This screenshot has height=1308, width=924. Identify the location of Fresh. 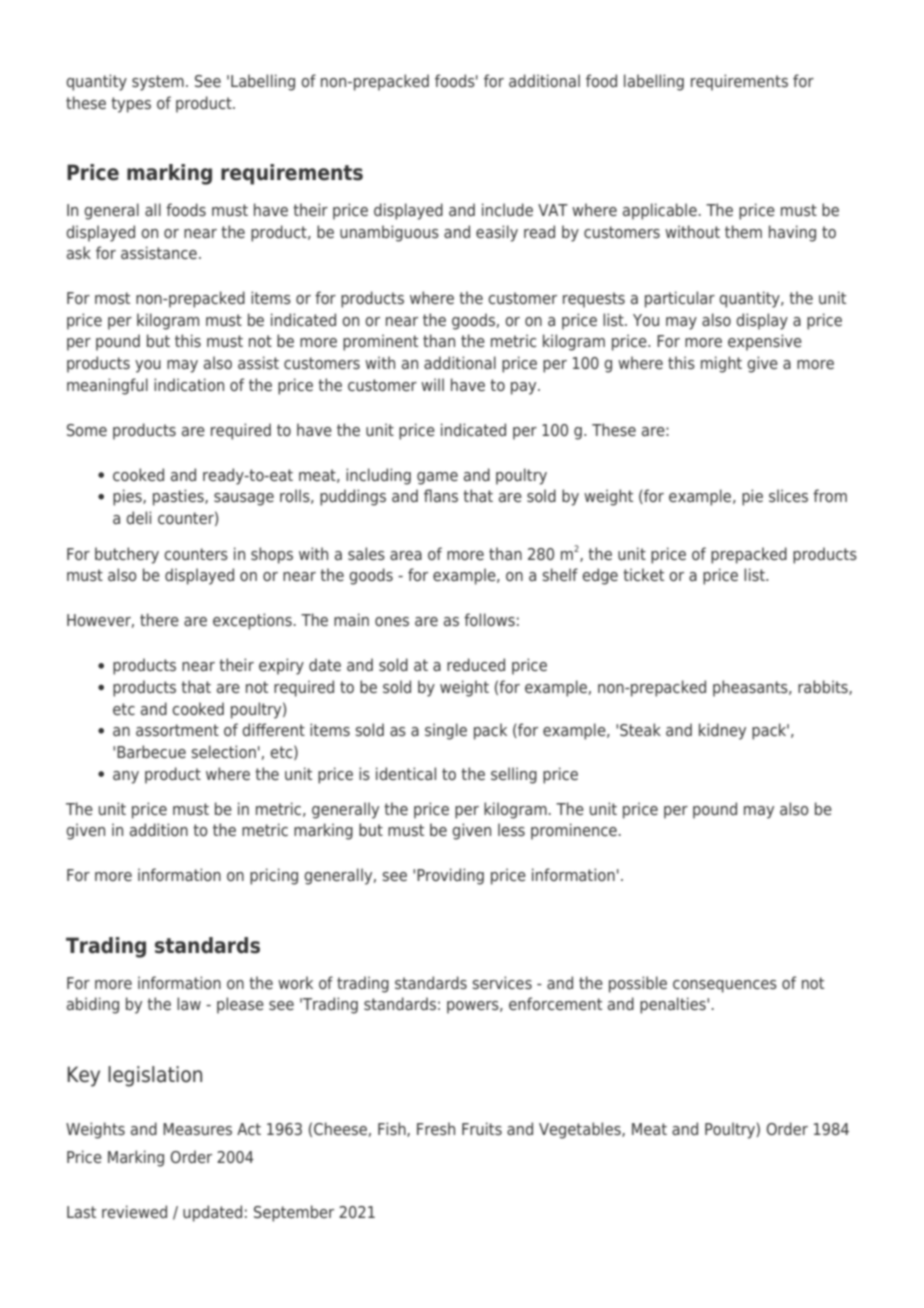
(436, 1128).
